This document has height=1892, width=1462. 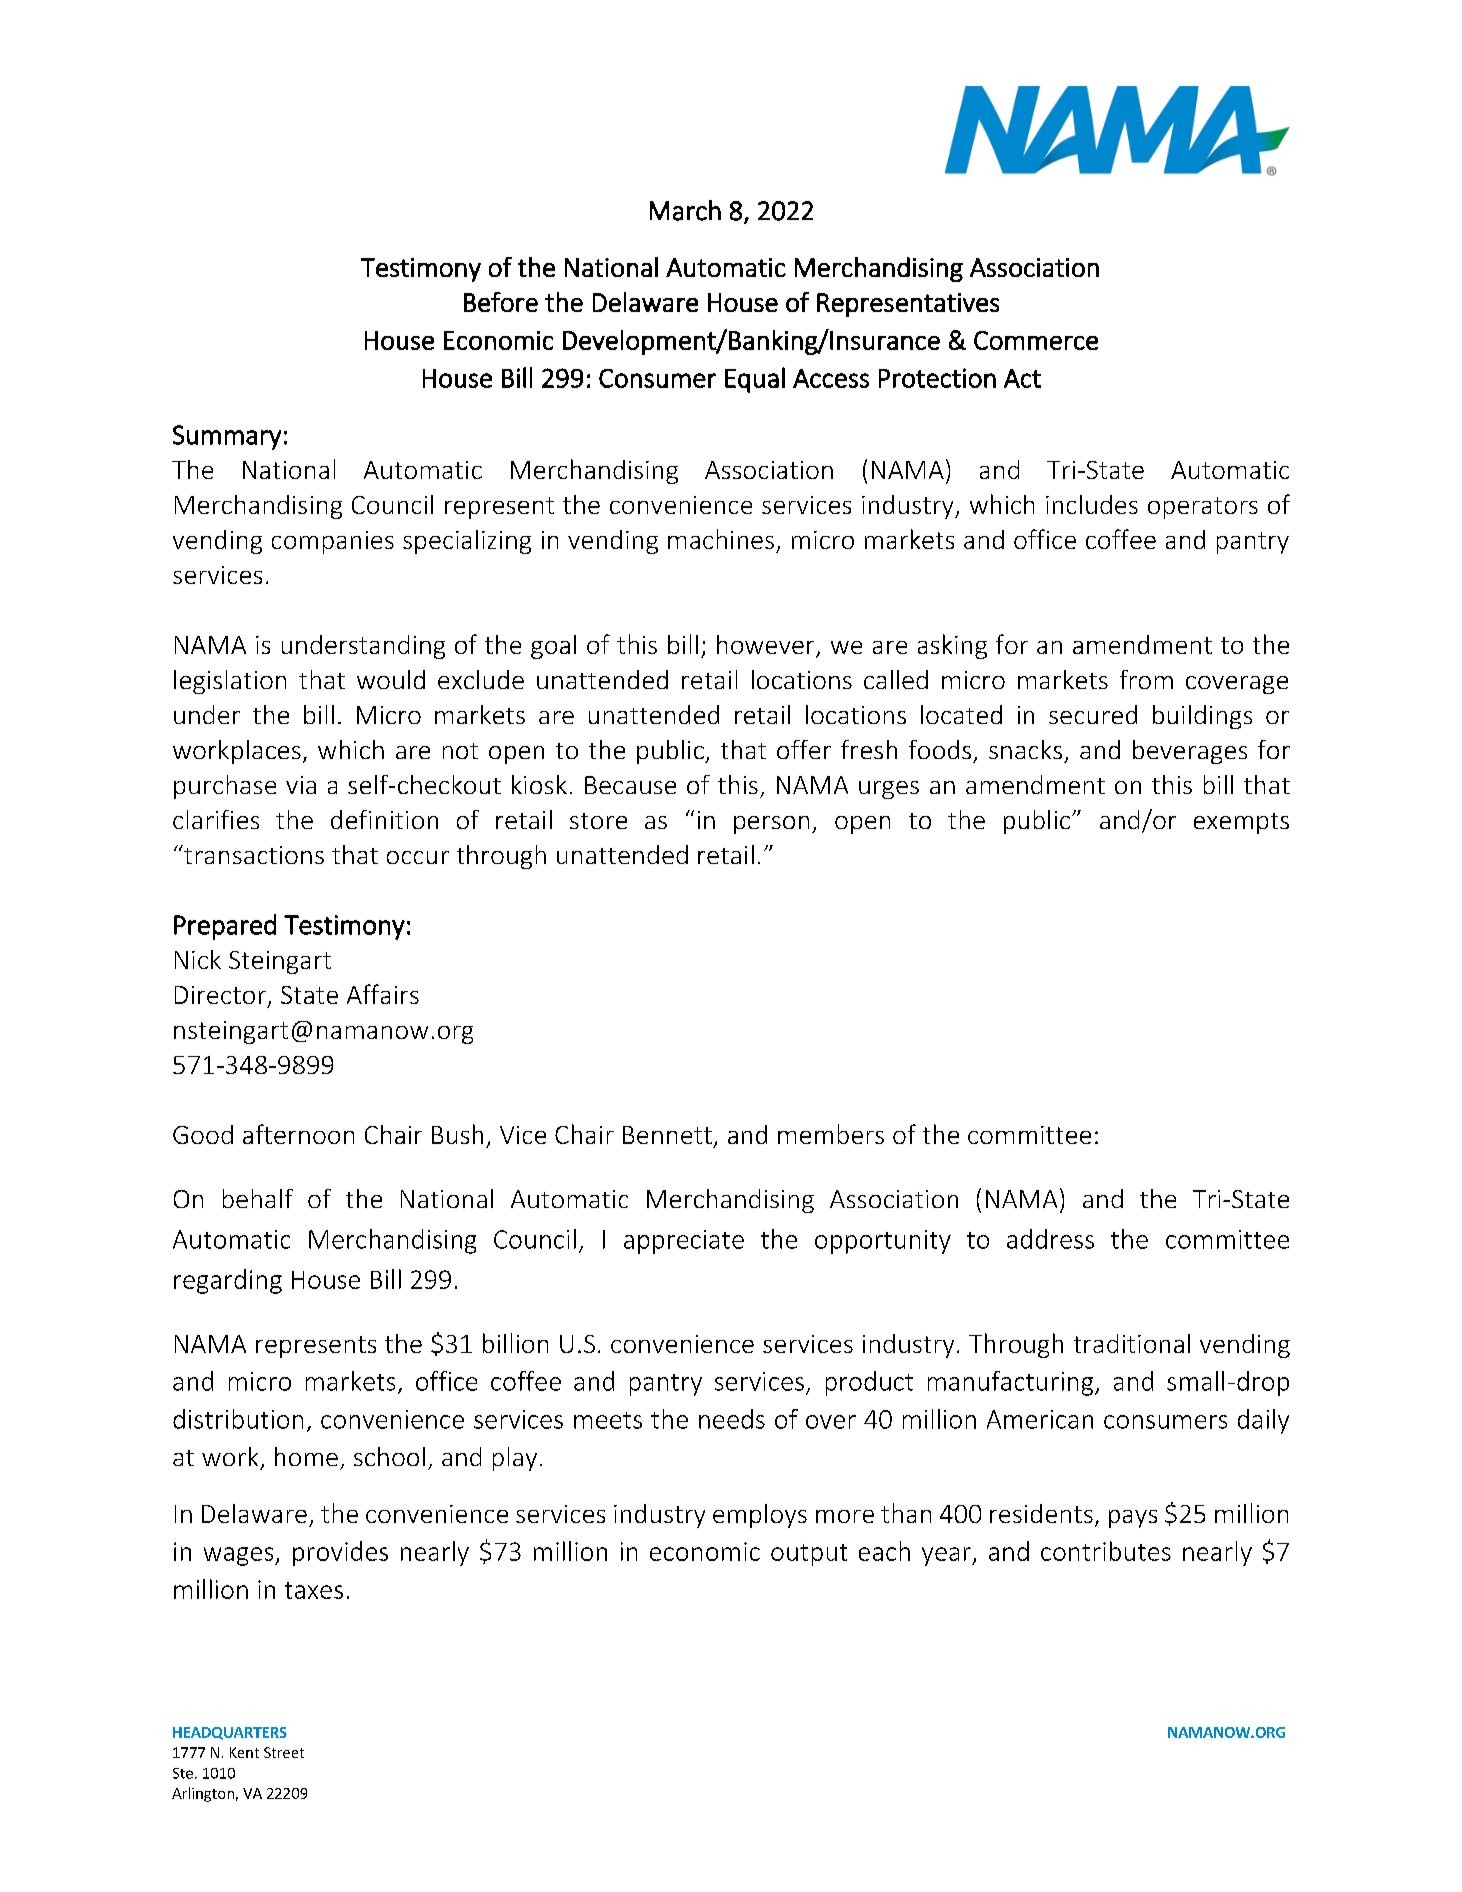 What do you see at coordinates (685, 210) in the document?
I see `March` at bounding box center [685, 210].
